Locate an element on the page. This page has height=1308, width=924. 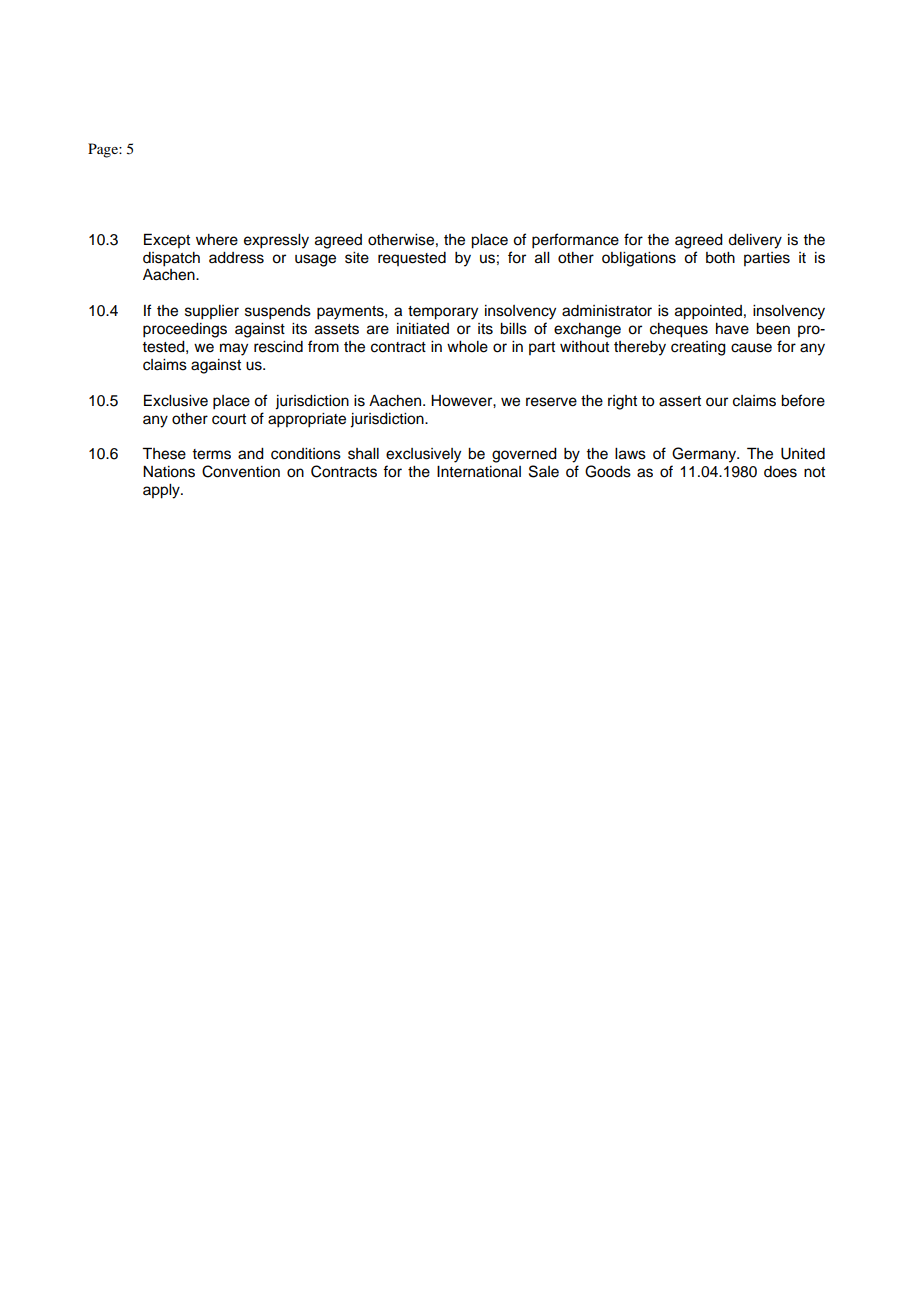
temporary is located at coordinates (443, 313).
